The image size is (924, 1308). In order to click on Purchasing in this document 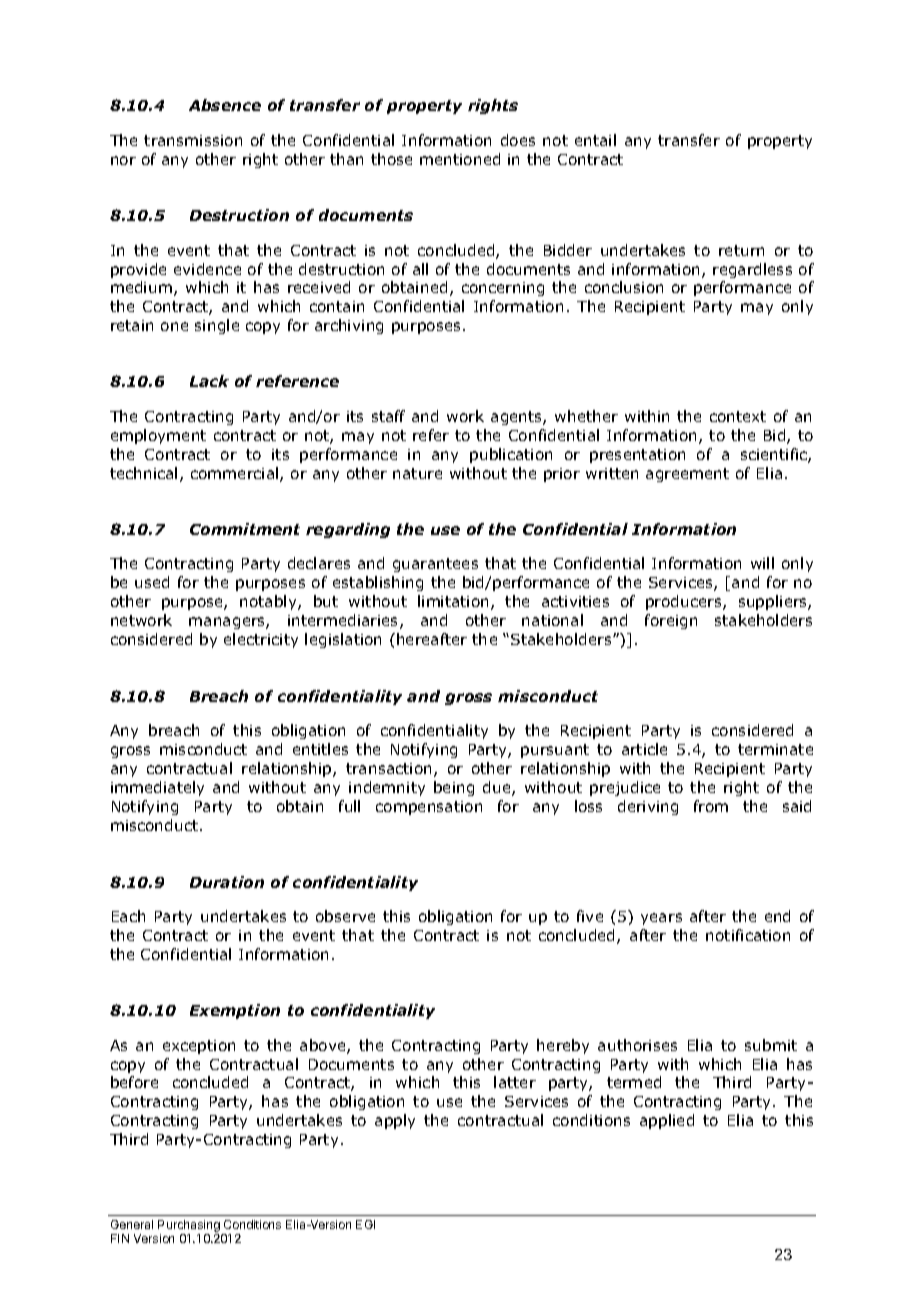, I will do `click(189, 1226)`.
